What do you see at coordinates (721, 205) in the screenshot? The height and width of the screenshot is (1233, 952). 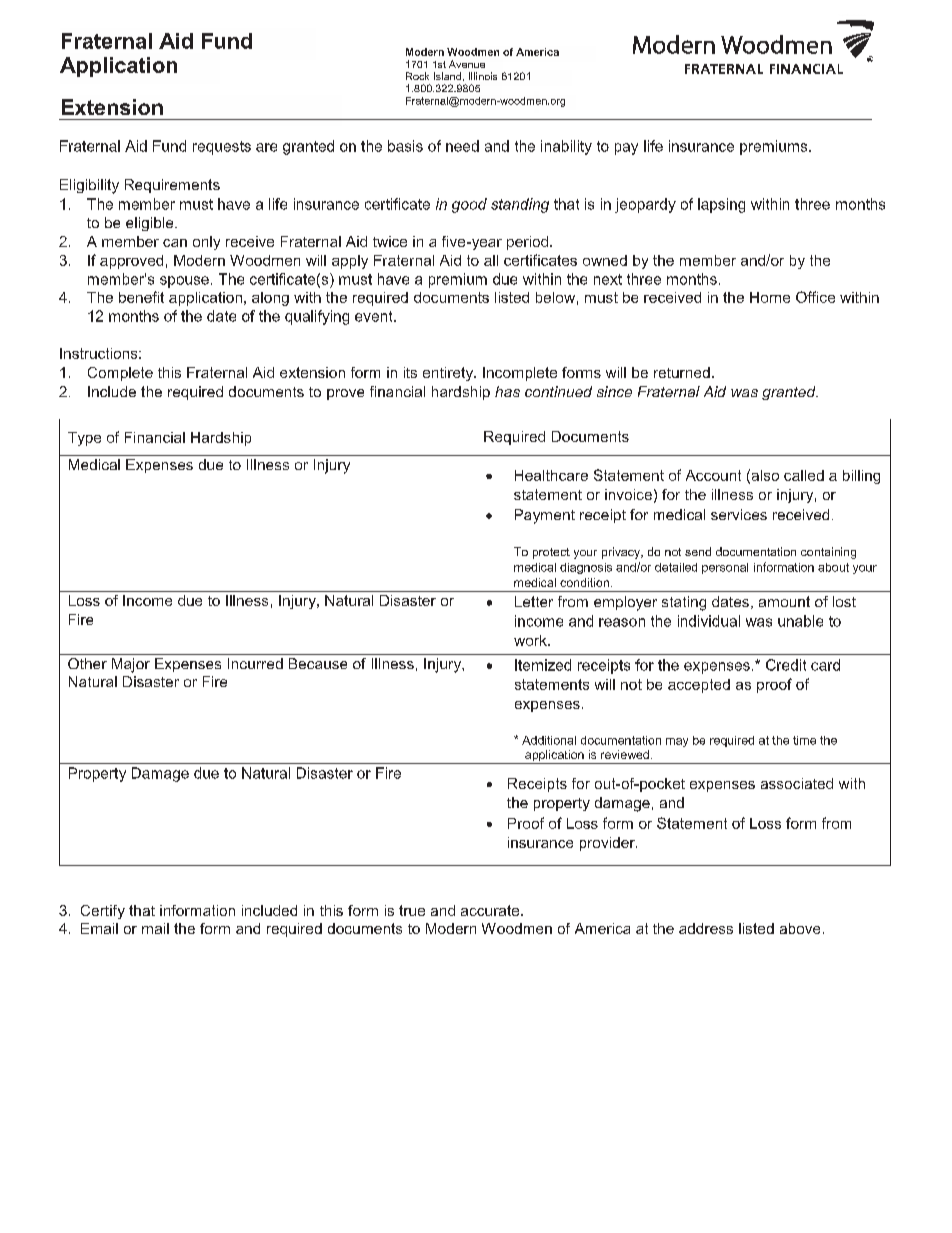 I see `lapsing` at bounding box center [721, 205].
